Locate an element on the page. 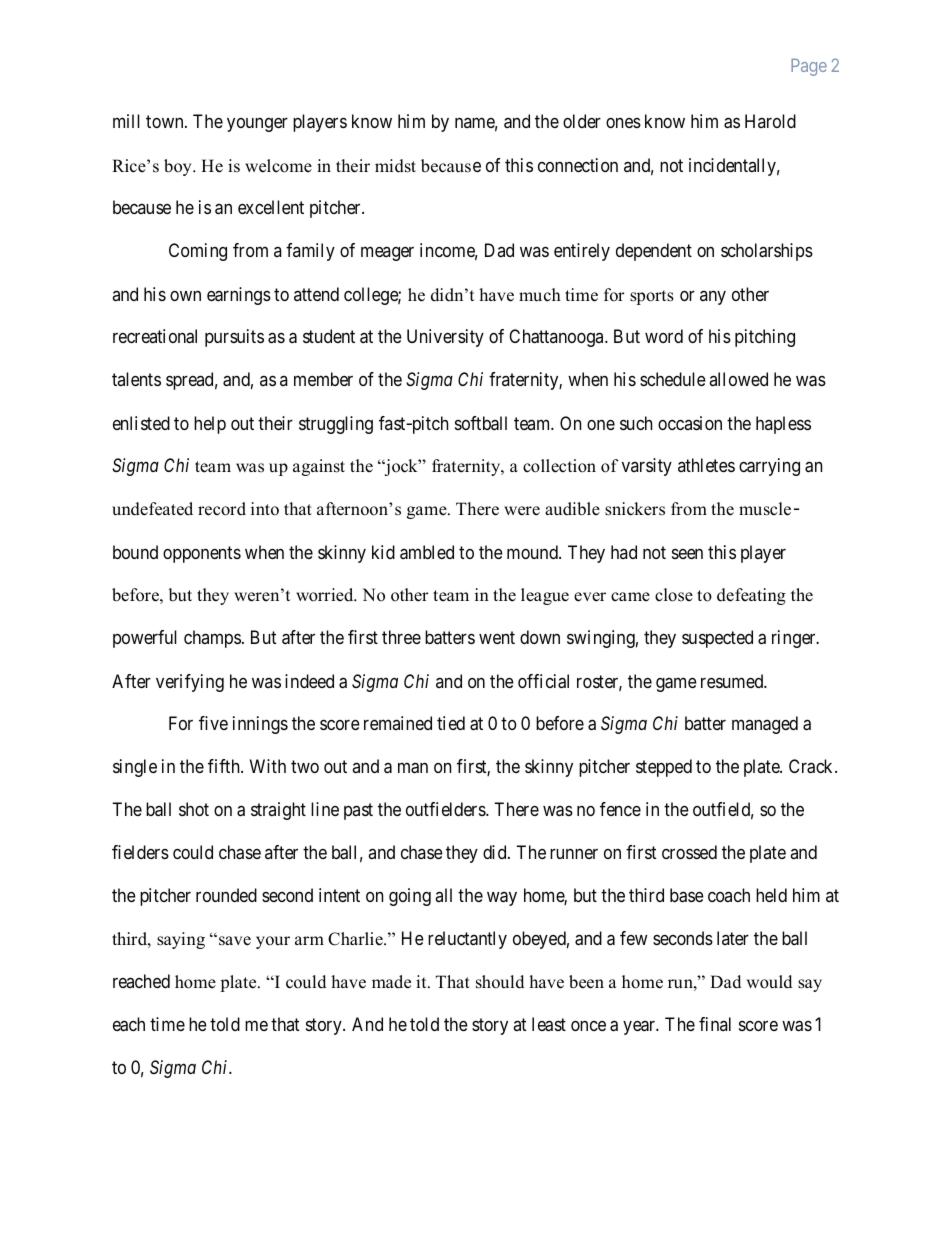 This page has height=1233, width=952. older is located at coordinates (582, 121).
